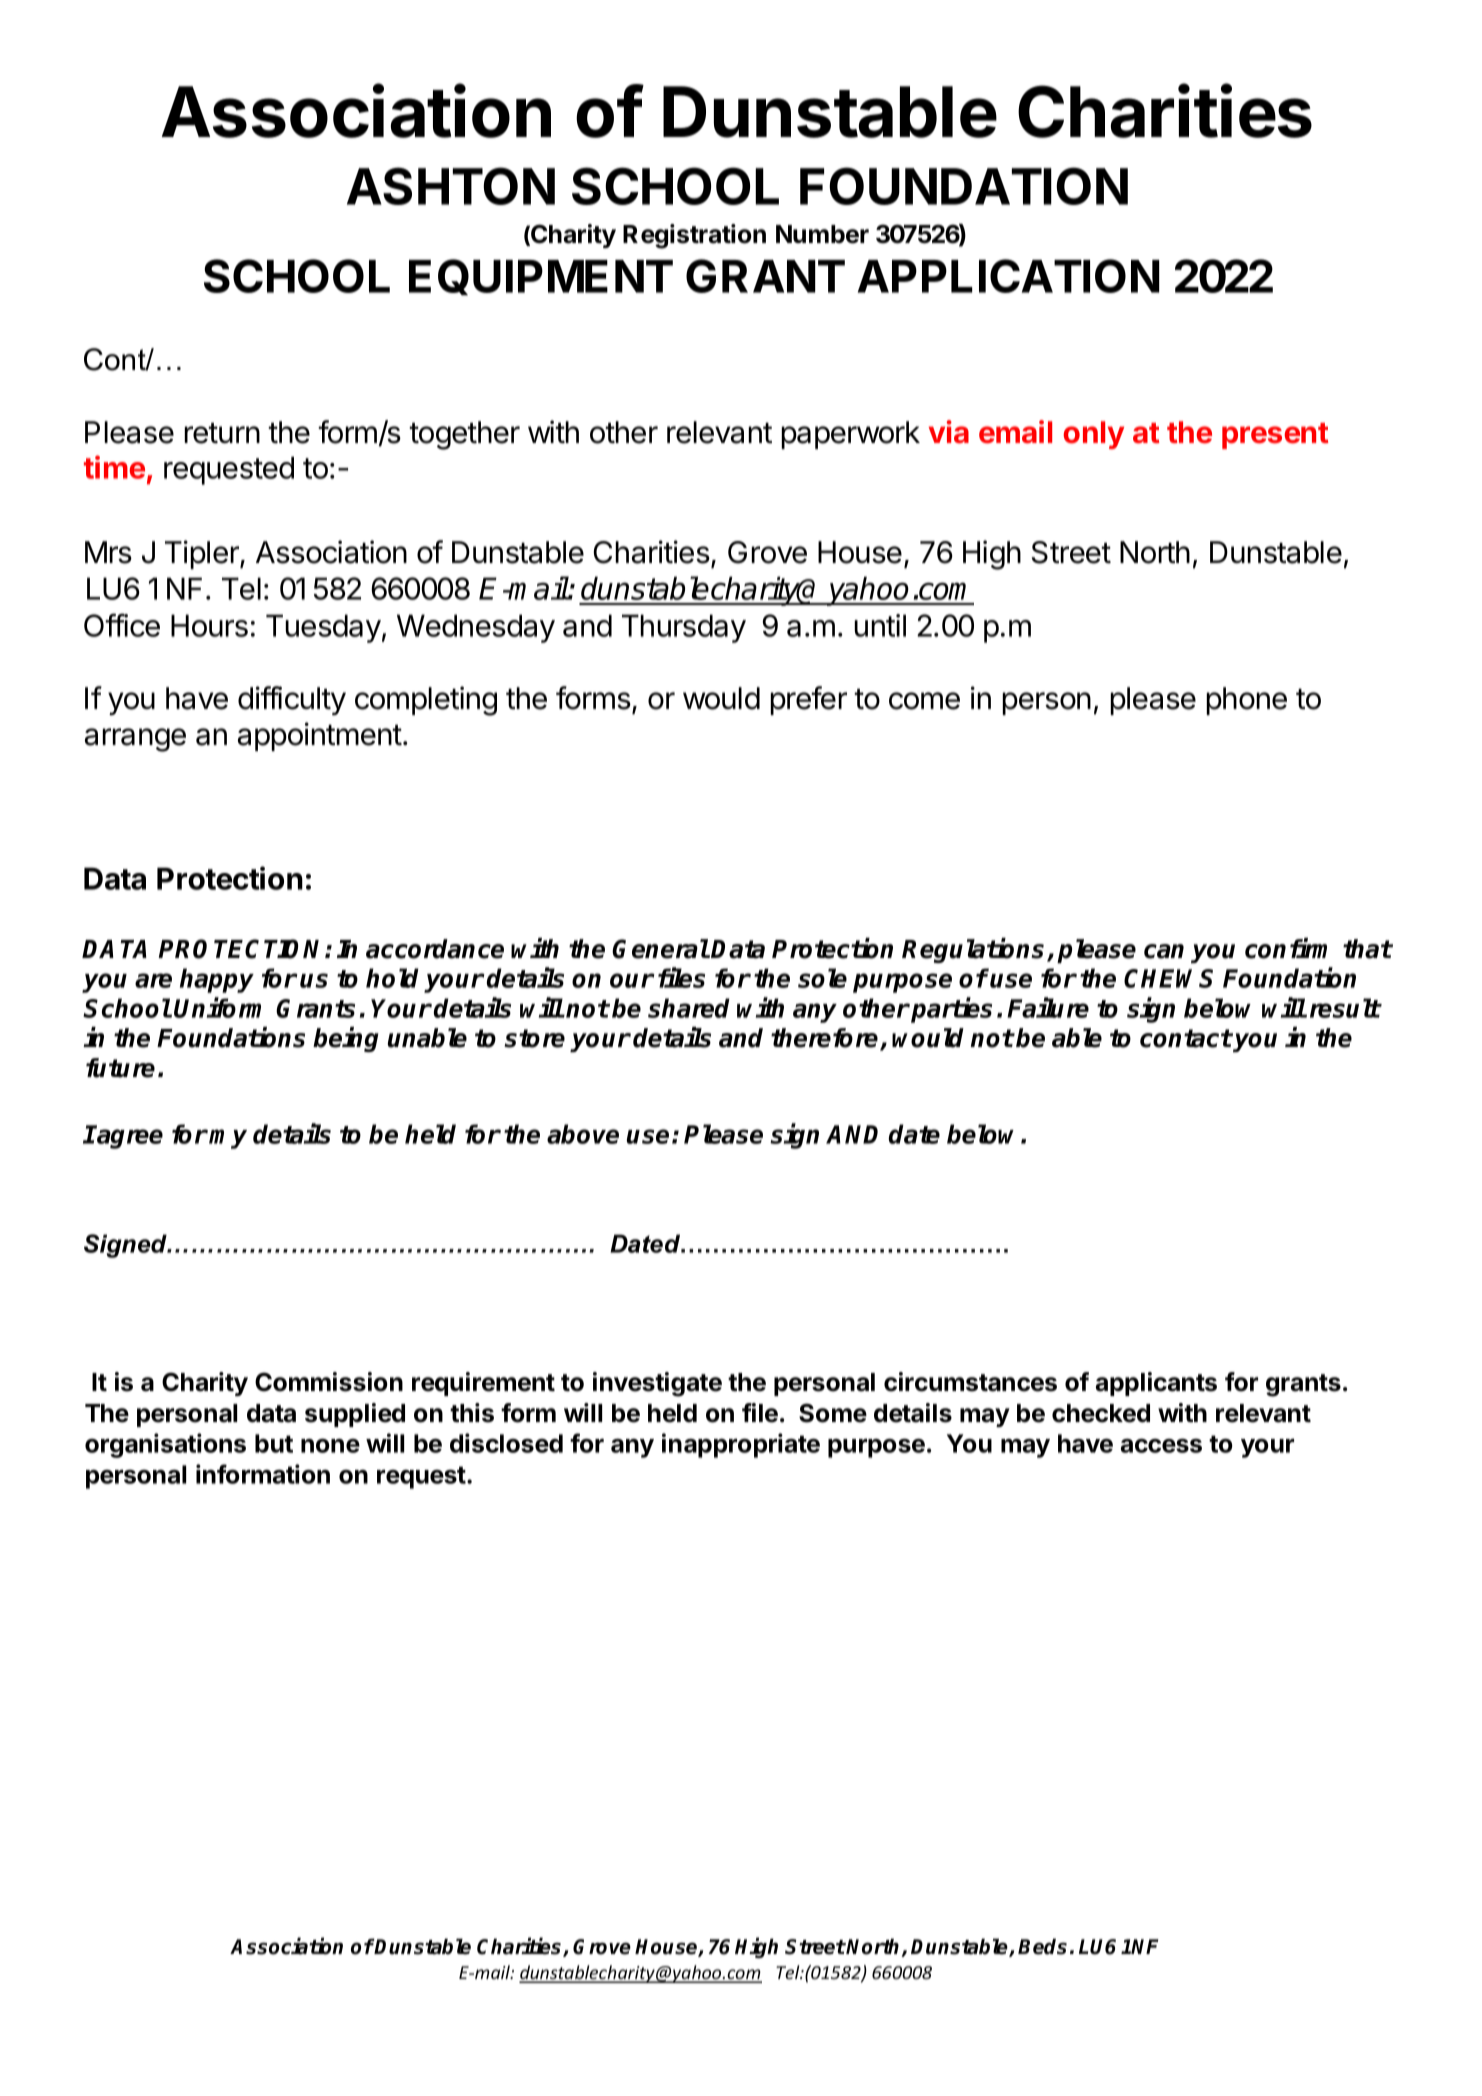 This screenshot has width=1482, height=2096. Describe the element at coordinates (822, 234) in the screenshot. I see `Number` at that location.
